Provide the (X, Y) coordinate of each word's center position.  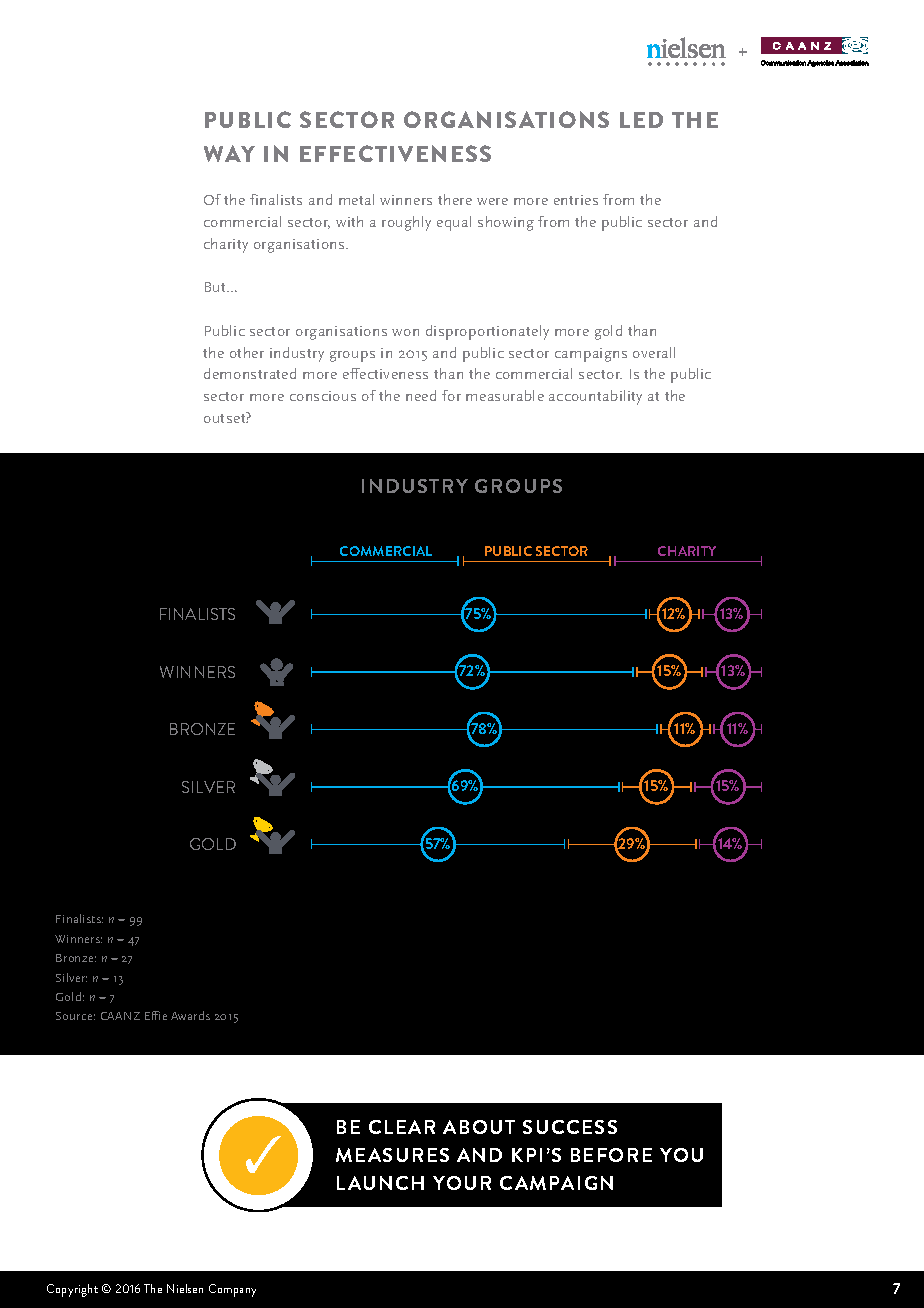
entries (576, 200)
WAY (229, 153)
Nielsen (185, 1288)
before (611, 1155)
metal (356, 199)
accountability (595, 397)
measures (392, 1155)
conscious (323, 396)
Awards (190, 1015)
